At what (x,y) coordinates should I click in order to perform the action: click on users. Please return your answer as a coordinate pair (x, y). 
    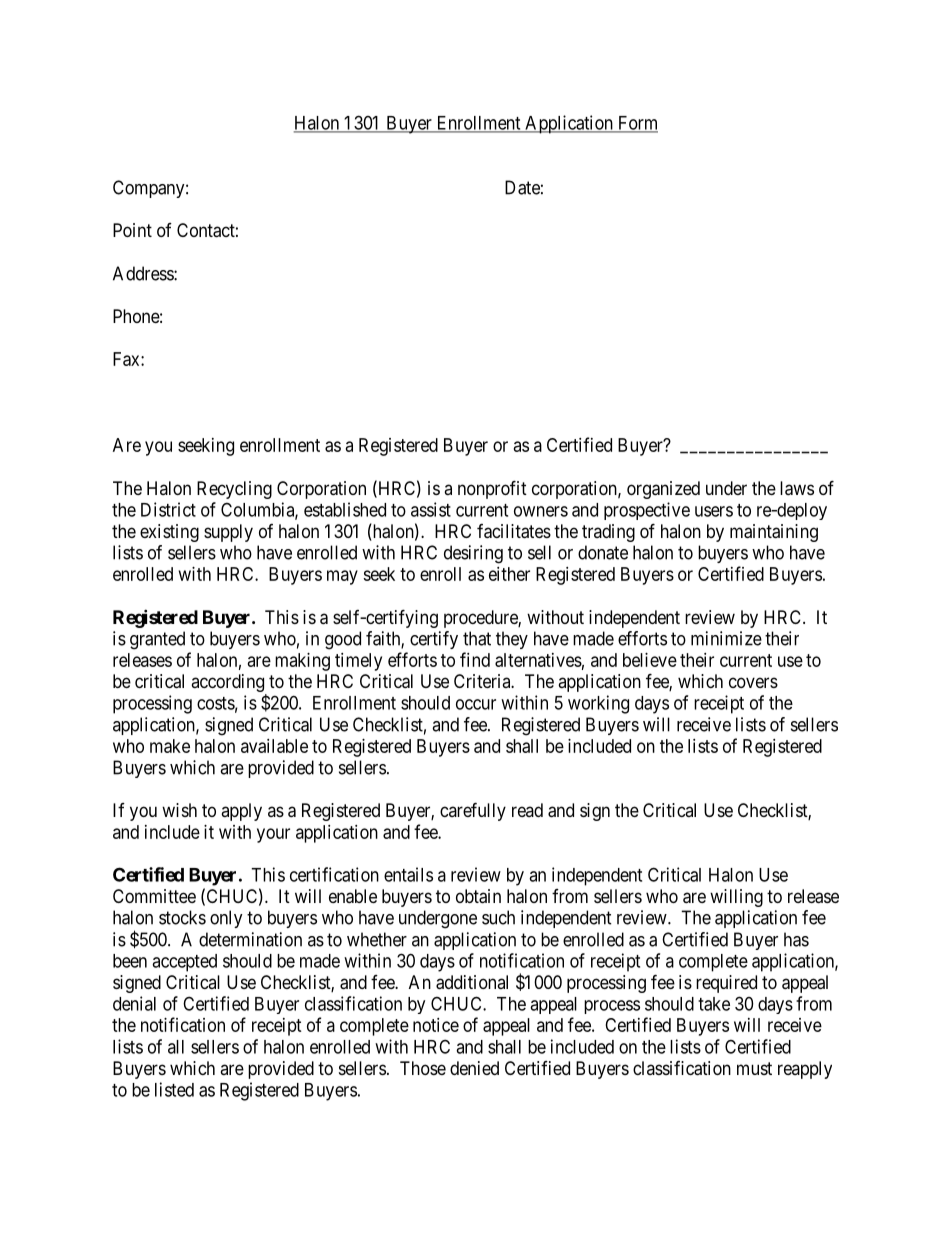
    Looking at the image, I should click on (714, 511).
